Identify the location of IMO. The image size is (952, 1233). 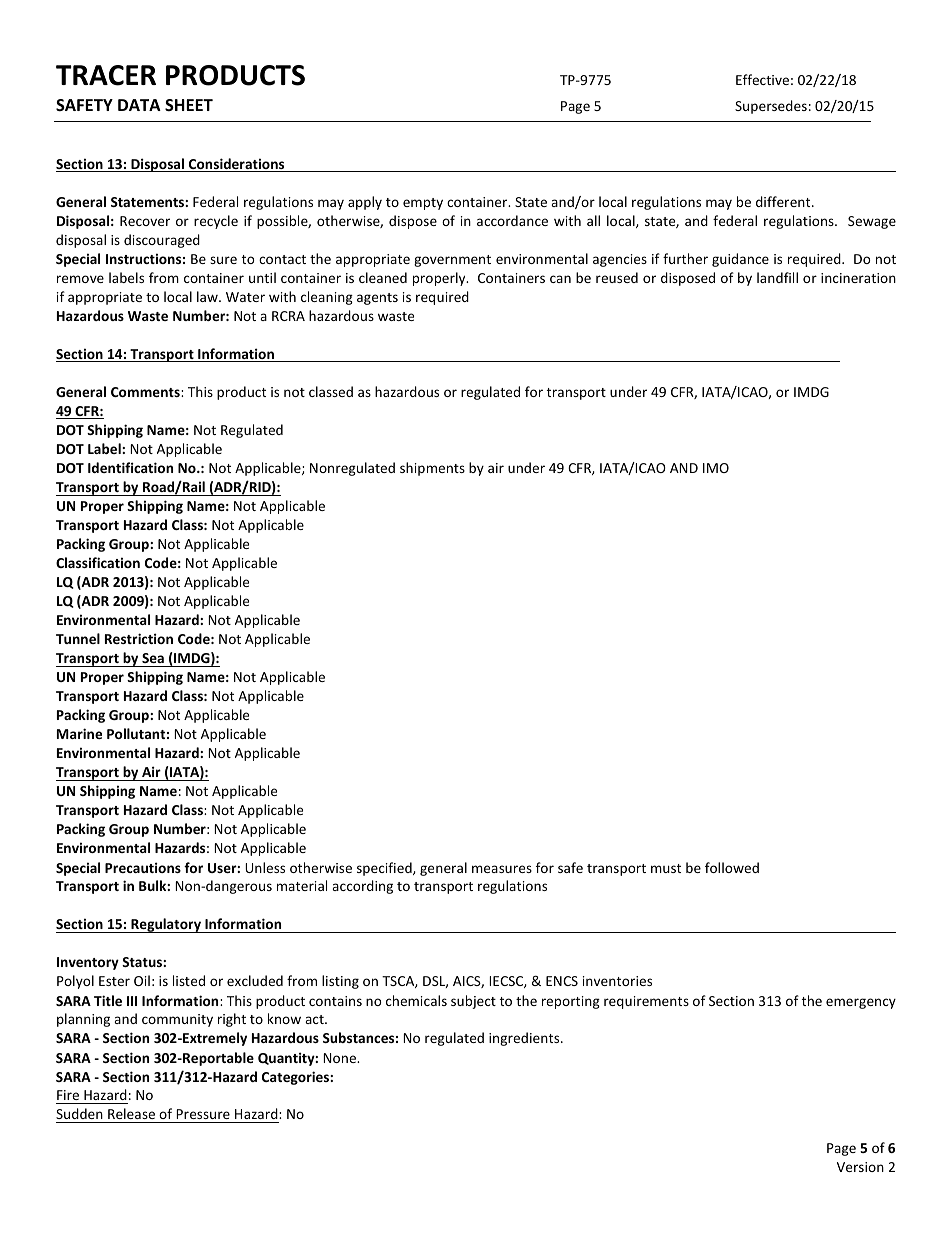
(716, 468).
